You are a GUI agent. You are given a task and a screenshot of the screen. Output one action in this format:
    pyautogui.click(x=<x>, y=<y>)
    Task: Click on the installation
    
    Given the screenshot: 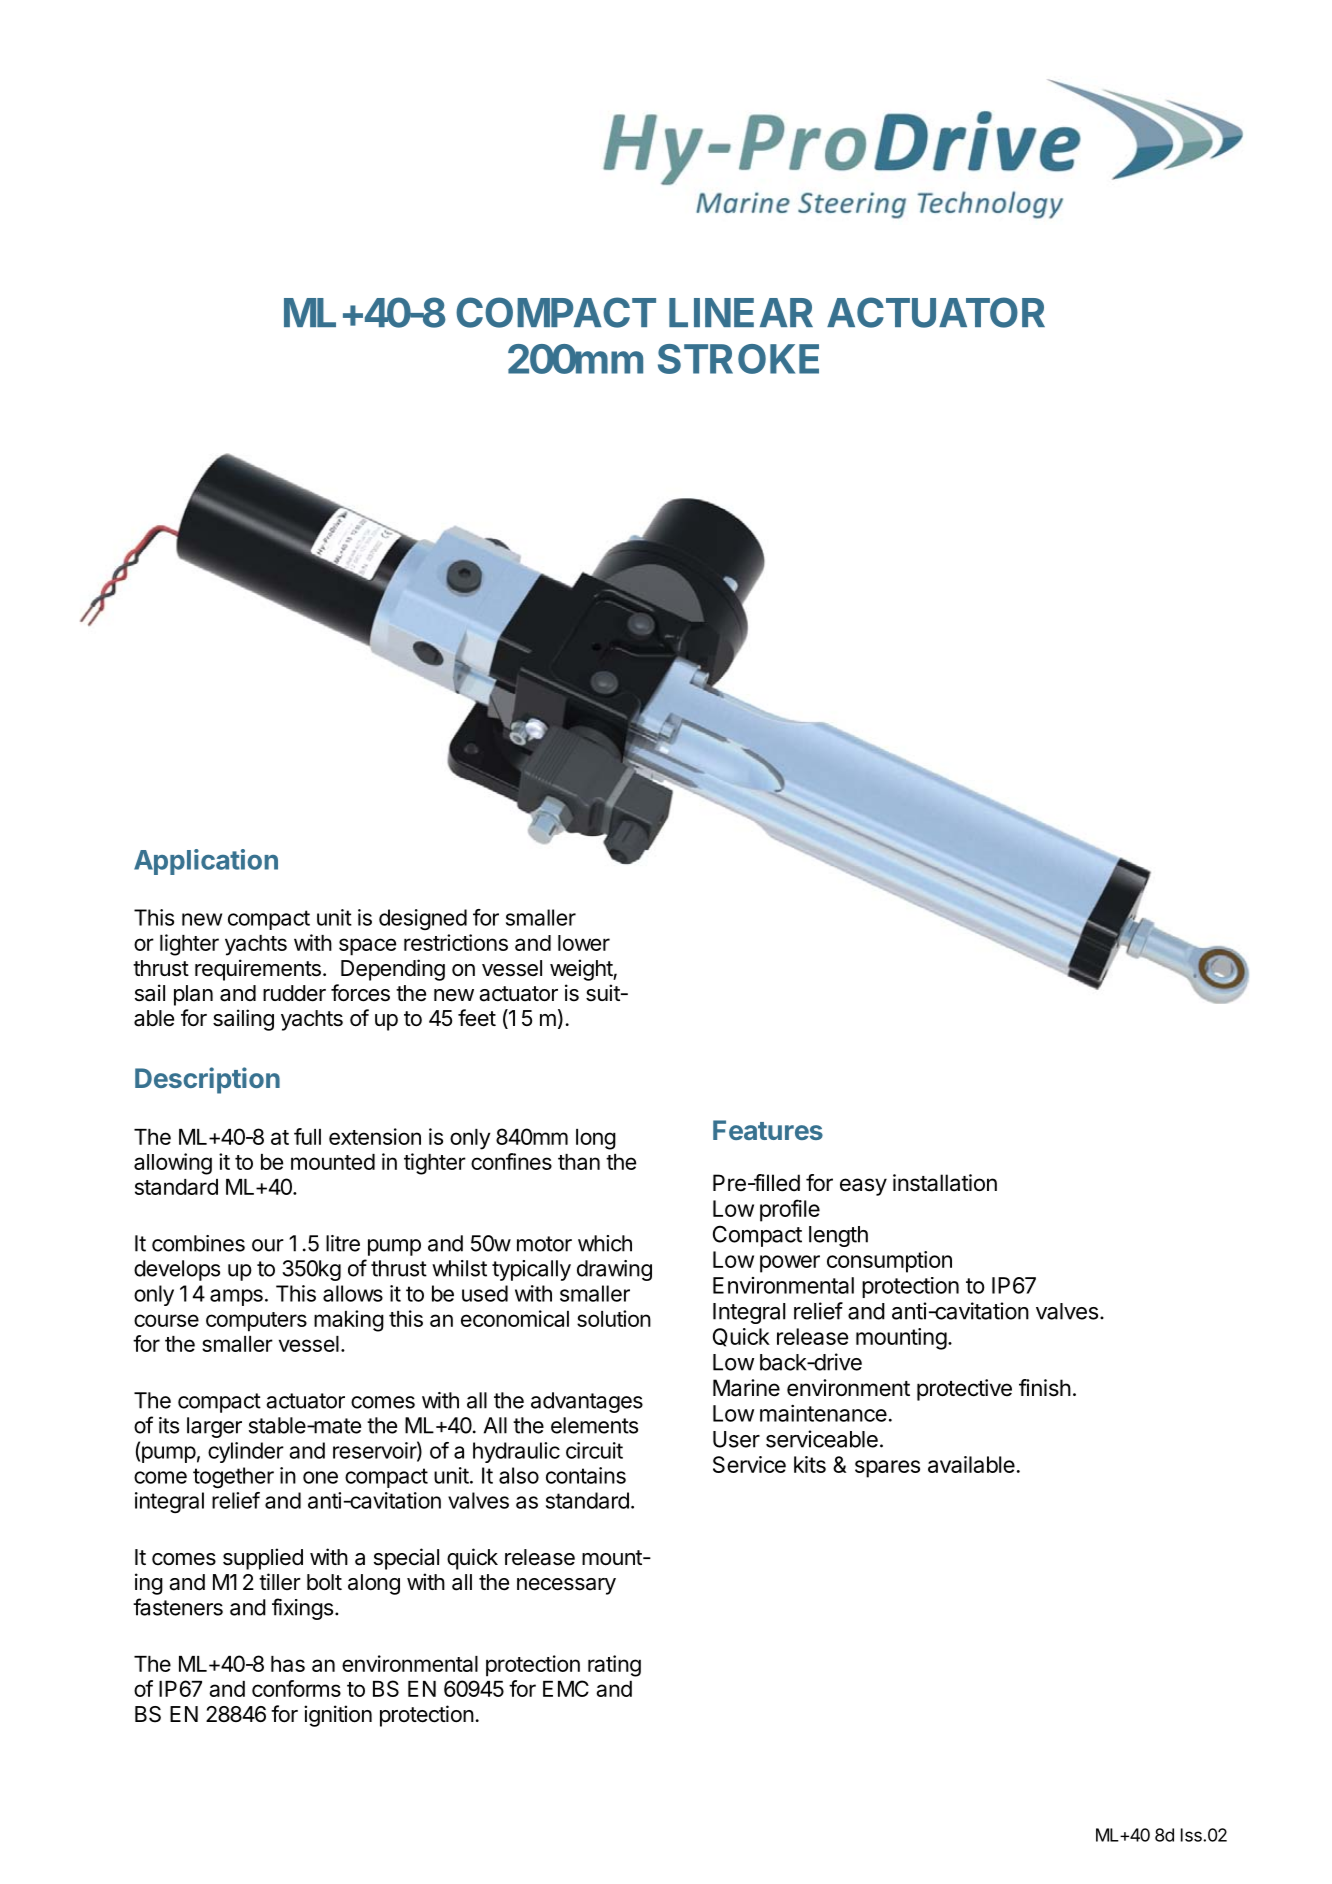 What is the action you would take?
    pyautogui.click(x=945, y=1183)
